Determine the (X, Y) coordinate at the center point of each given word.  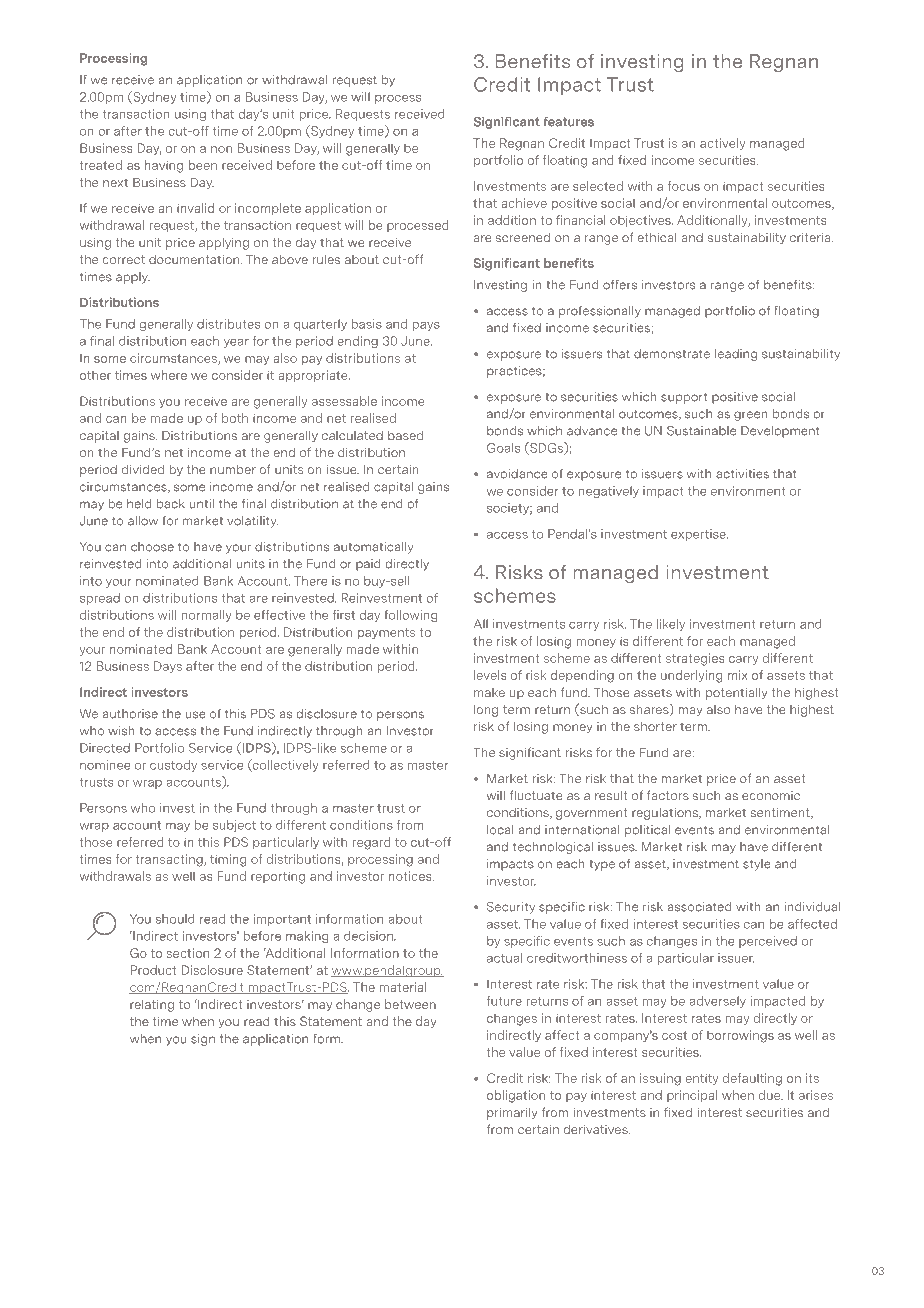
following (410, 616)
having (164, 166)
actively (723, 144)
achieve (524, 203)
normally (207, 616)
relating (152, 1006)
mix (738, 675)
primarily (512, 1113)
